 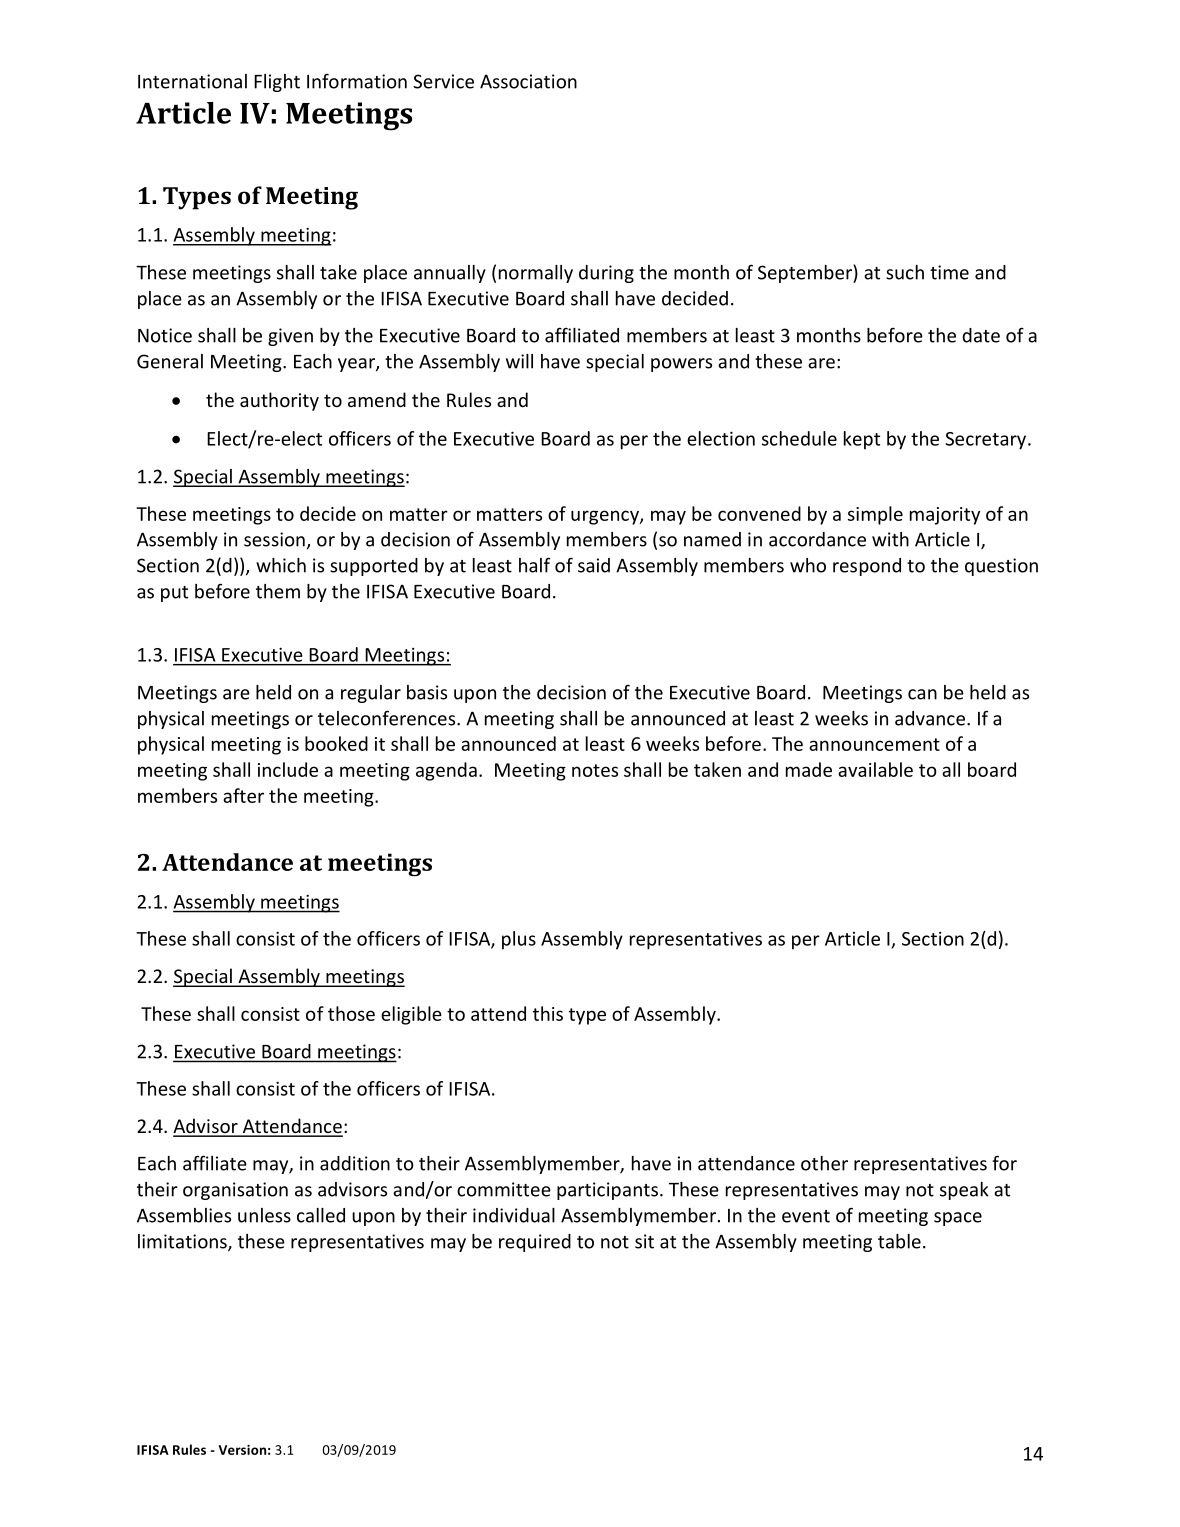 What do you see at coordinates (875, 515) in the image?
I see `simple` at bounding box center [875, 515].
